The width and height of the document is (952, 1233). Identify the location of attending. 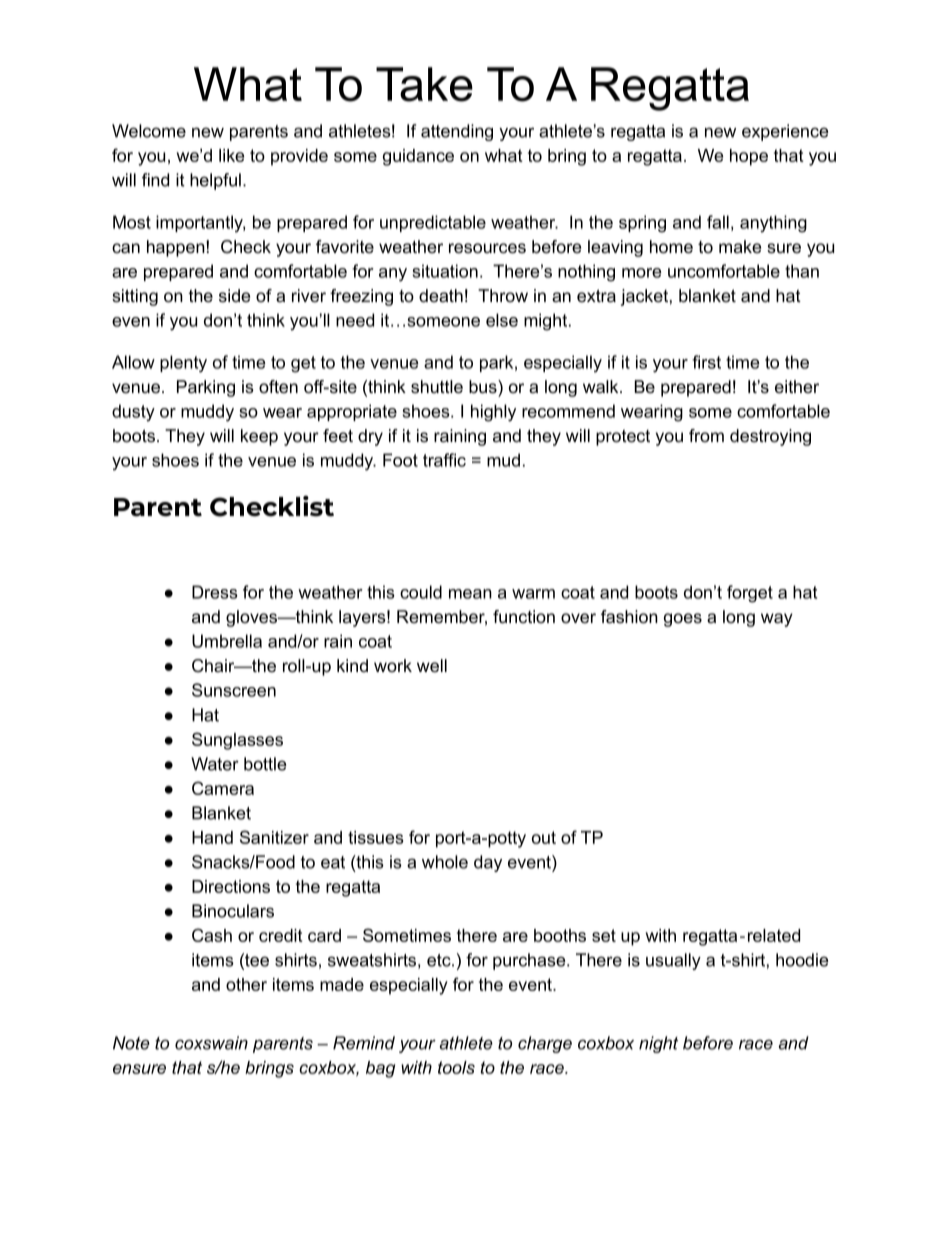
(457, 132).
